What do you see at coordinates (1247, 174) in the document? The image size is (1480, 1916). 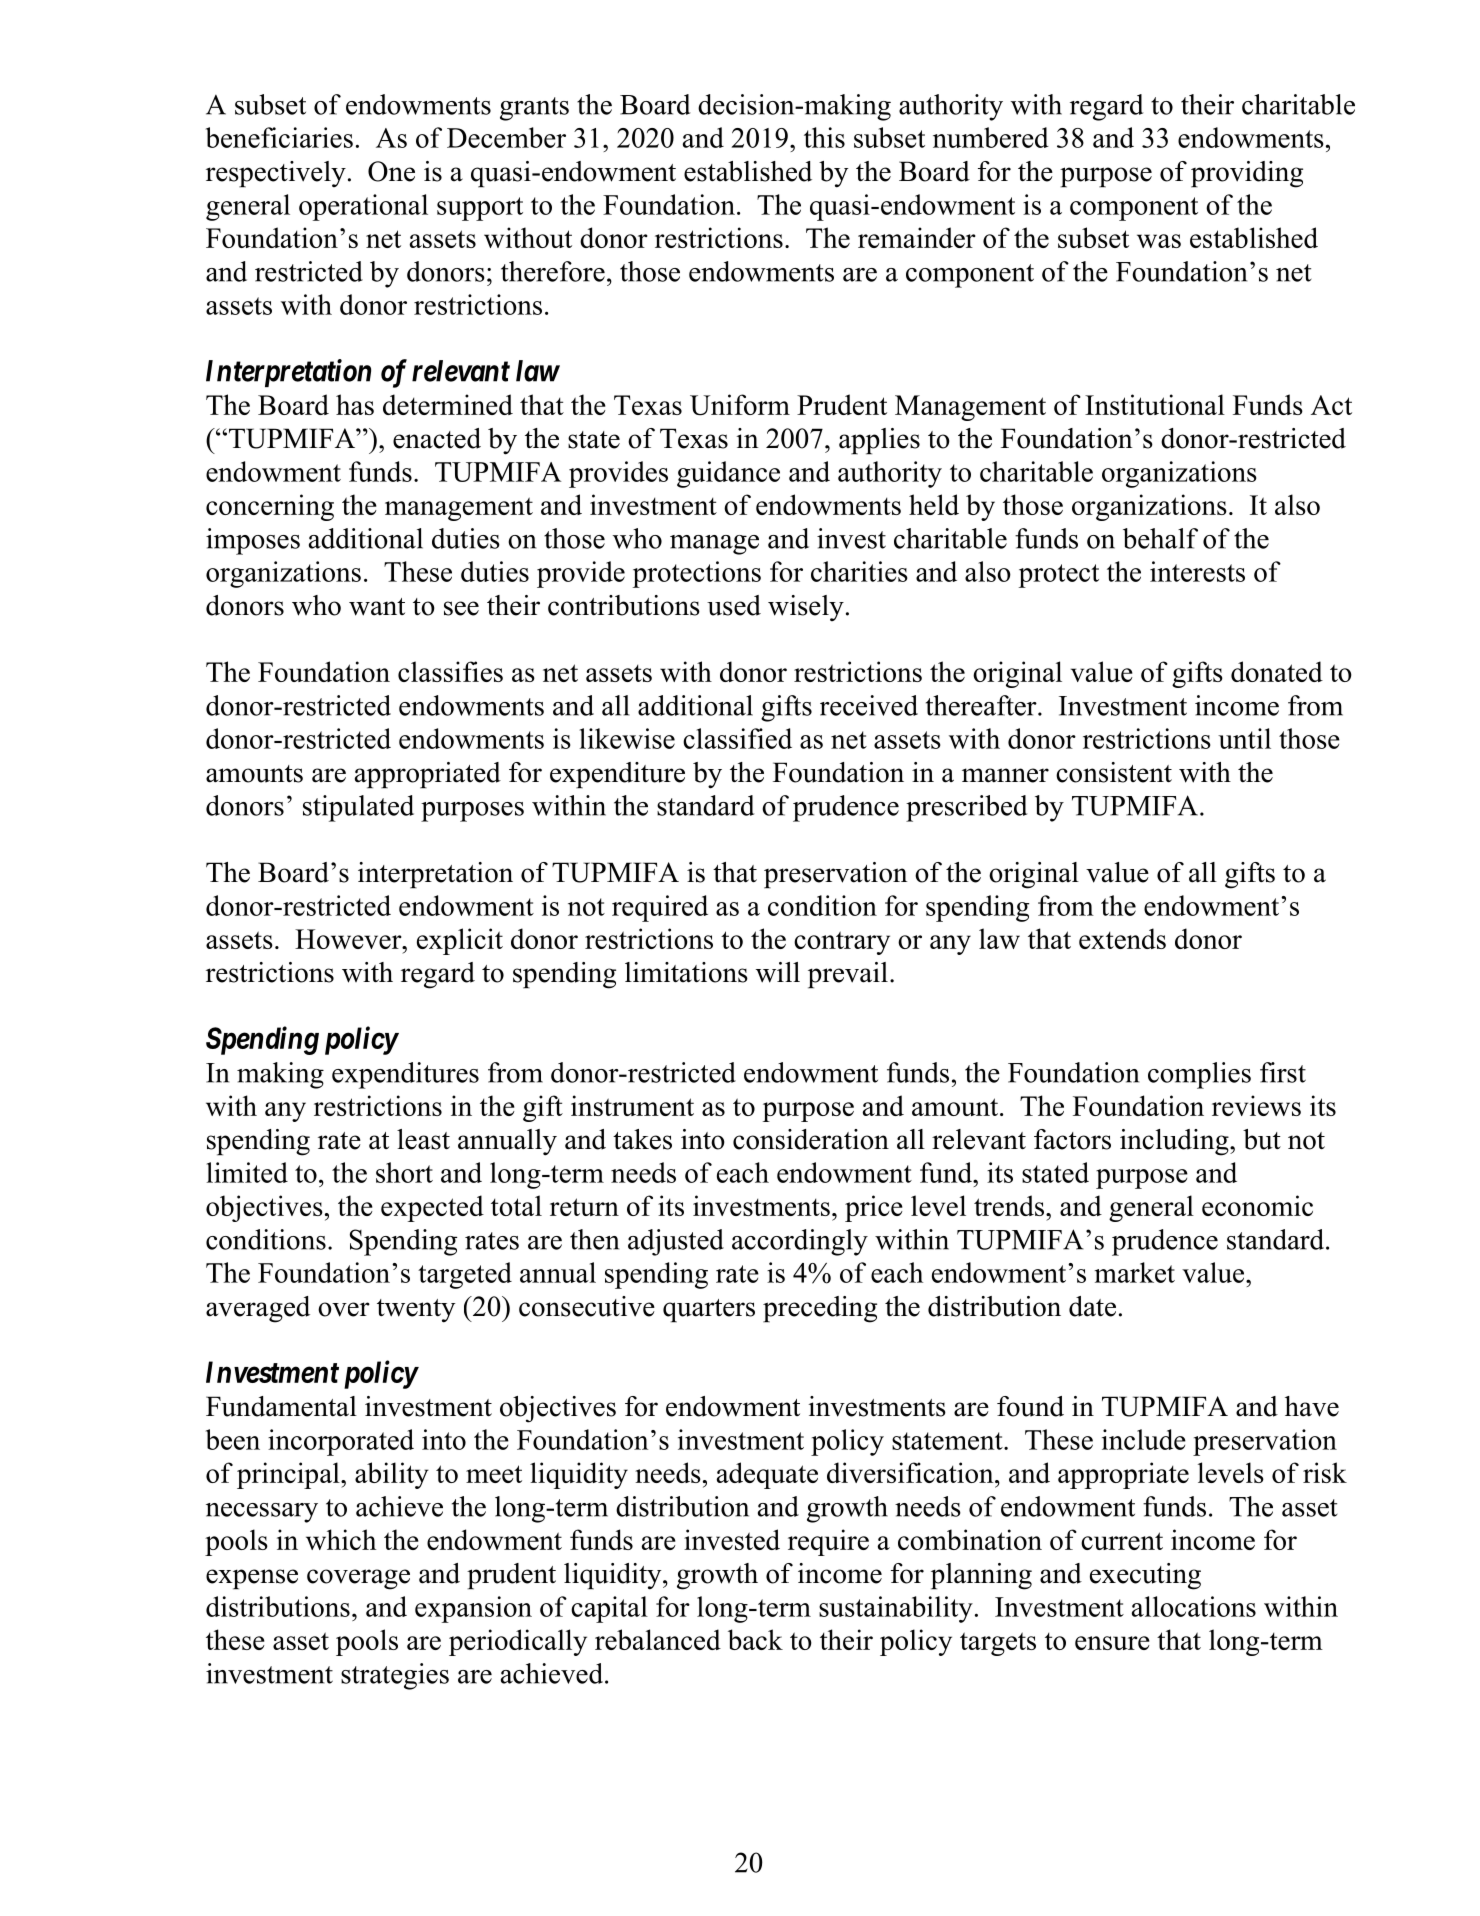 I see `providing` at bounding box center [1247, 174].
